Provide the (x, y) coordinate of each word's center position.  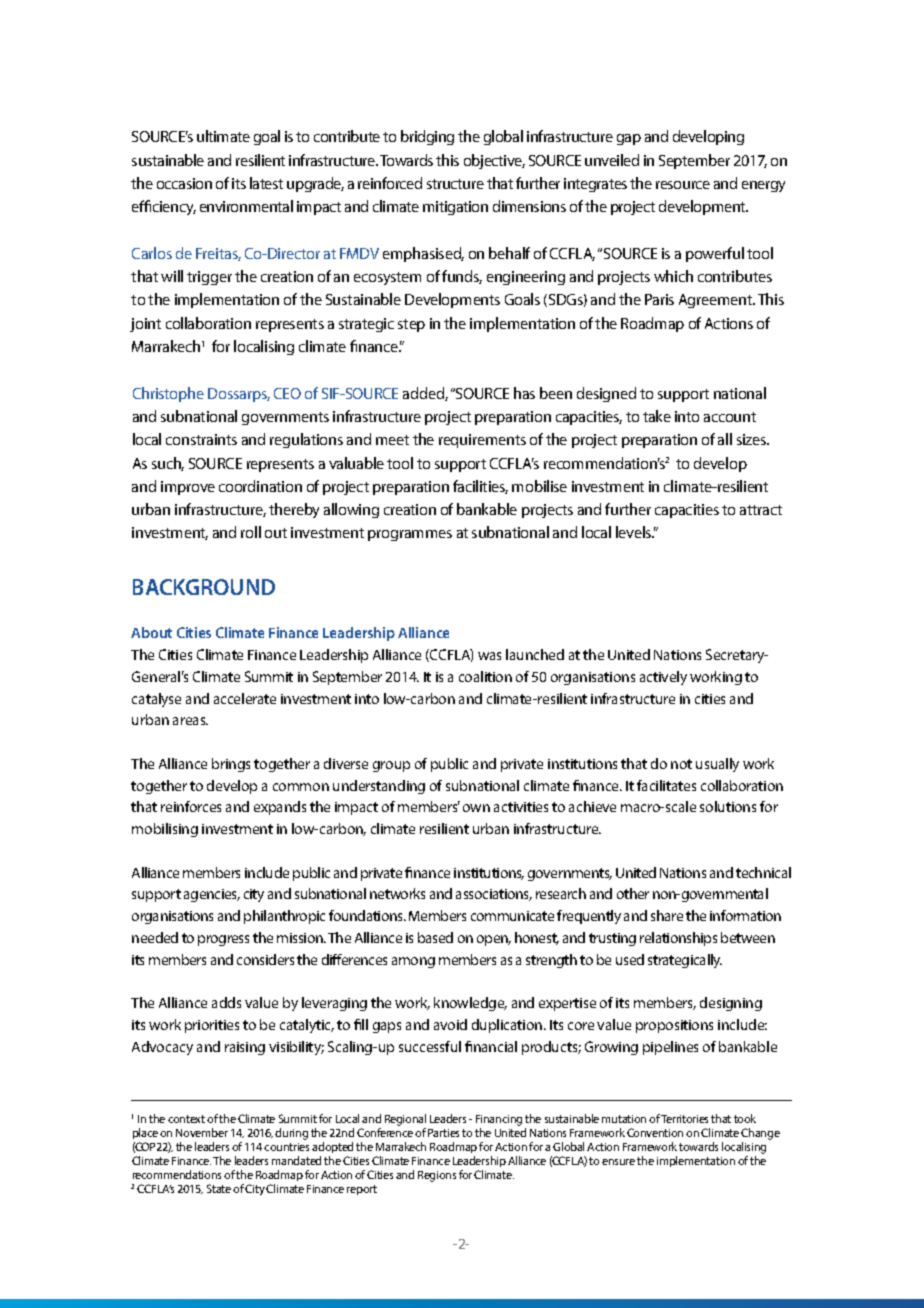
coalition (485, 676)
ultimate (223, 136)
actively (663, 678)
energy (763, 186)
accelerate (245, 698)
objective (494, 161)
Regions (437, 1176)
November (202, 1132)
